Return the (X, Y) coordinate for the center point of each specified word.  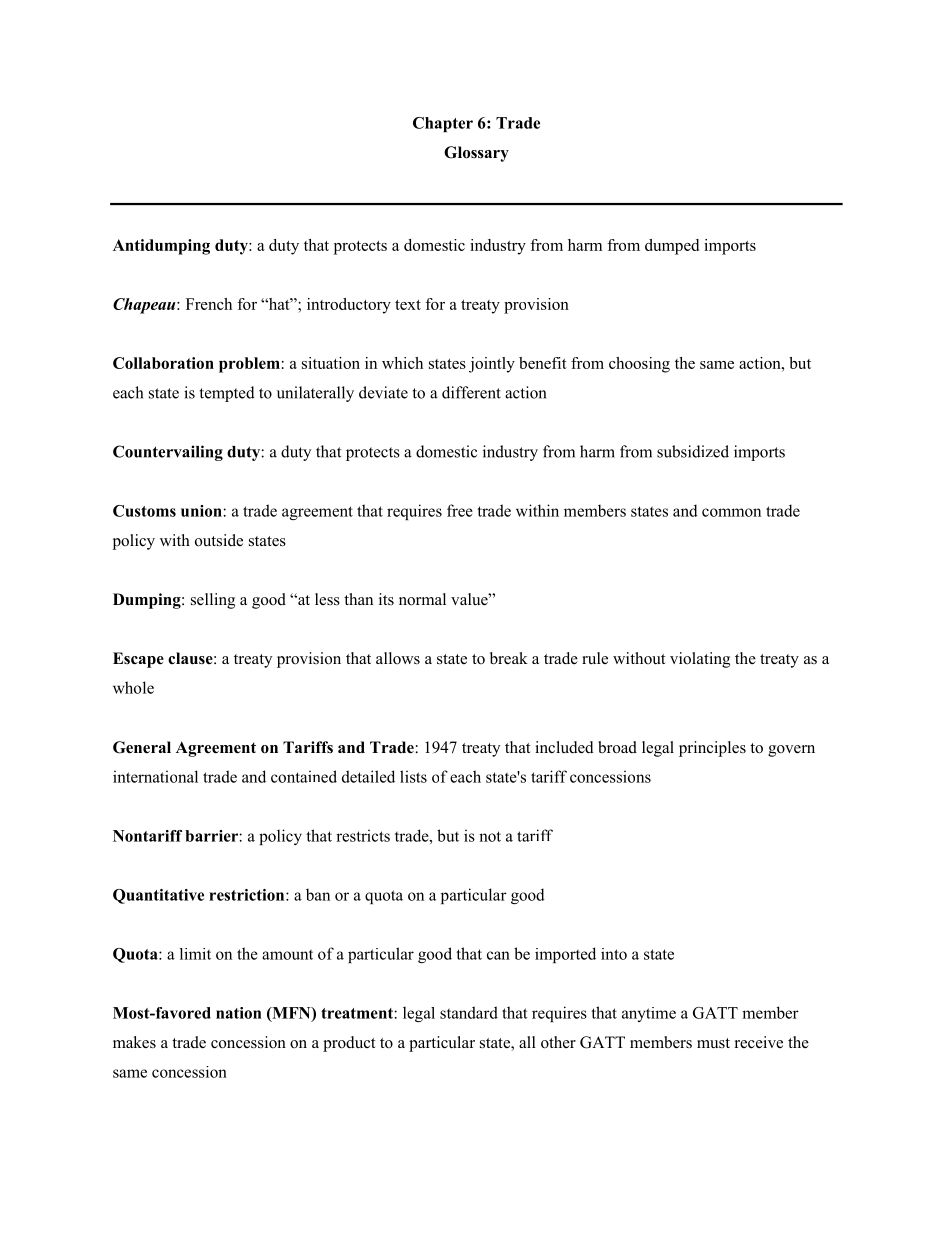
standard (469, 1012)
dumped (672, 247)
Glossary (476, 154)
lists (413, 776)
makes (134, 1042)
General (142, 747)
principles (712, 749)
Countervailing (168, 453)
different (471, 392)
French (209, 304)
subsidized (693, 451)
